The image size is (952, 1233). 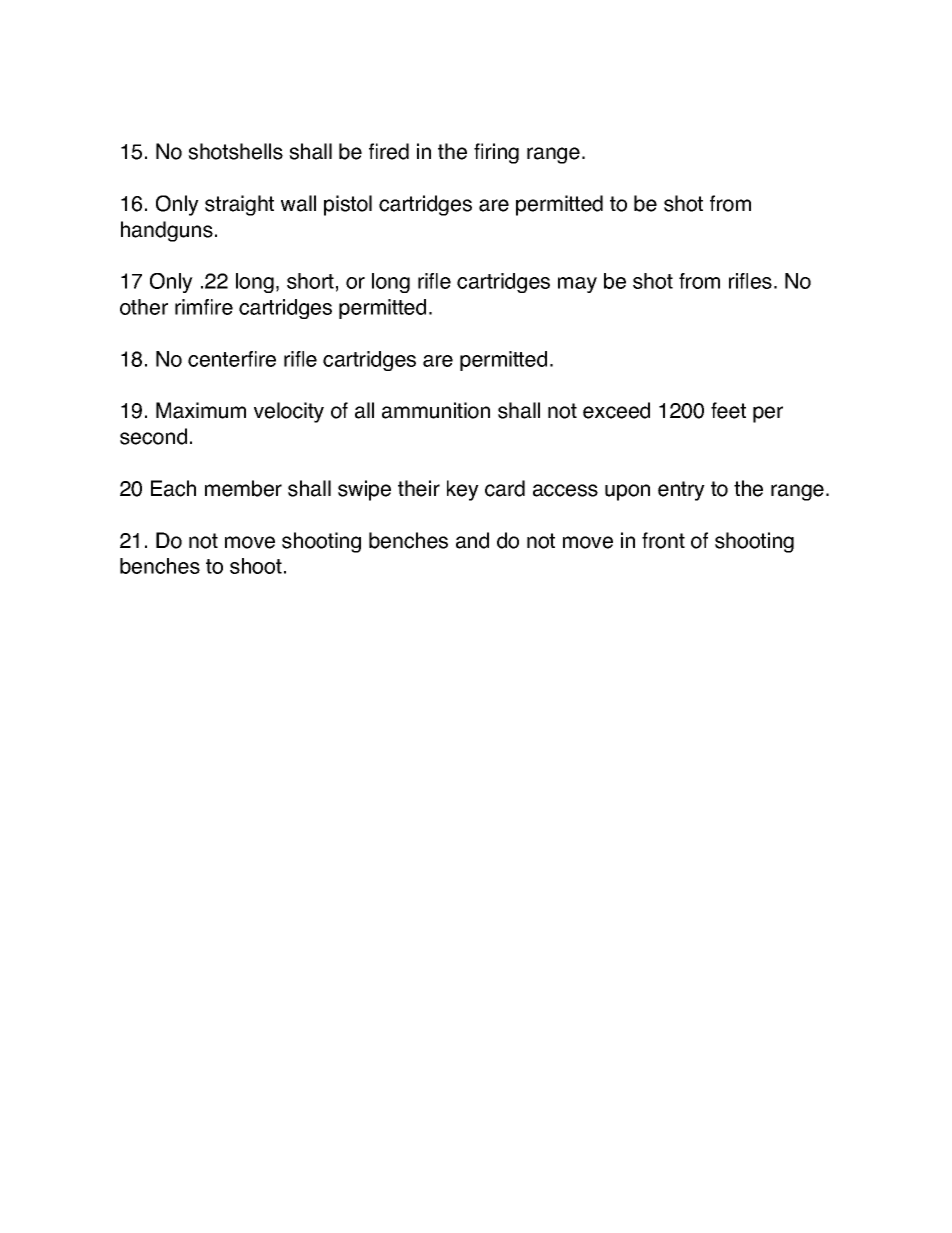 I want to click on member, so click(x=243, y=488).
